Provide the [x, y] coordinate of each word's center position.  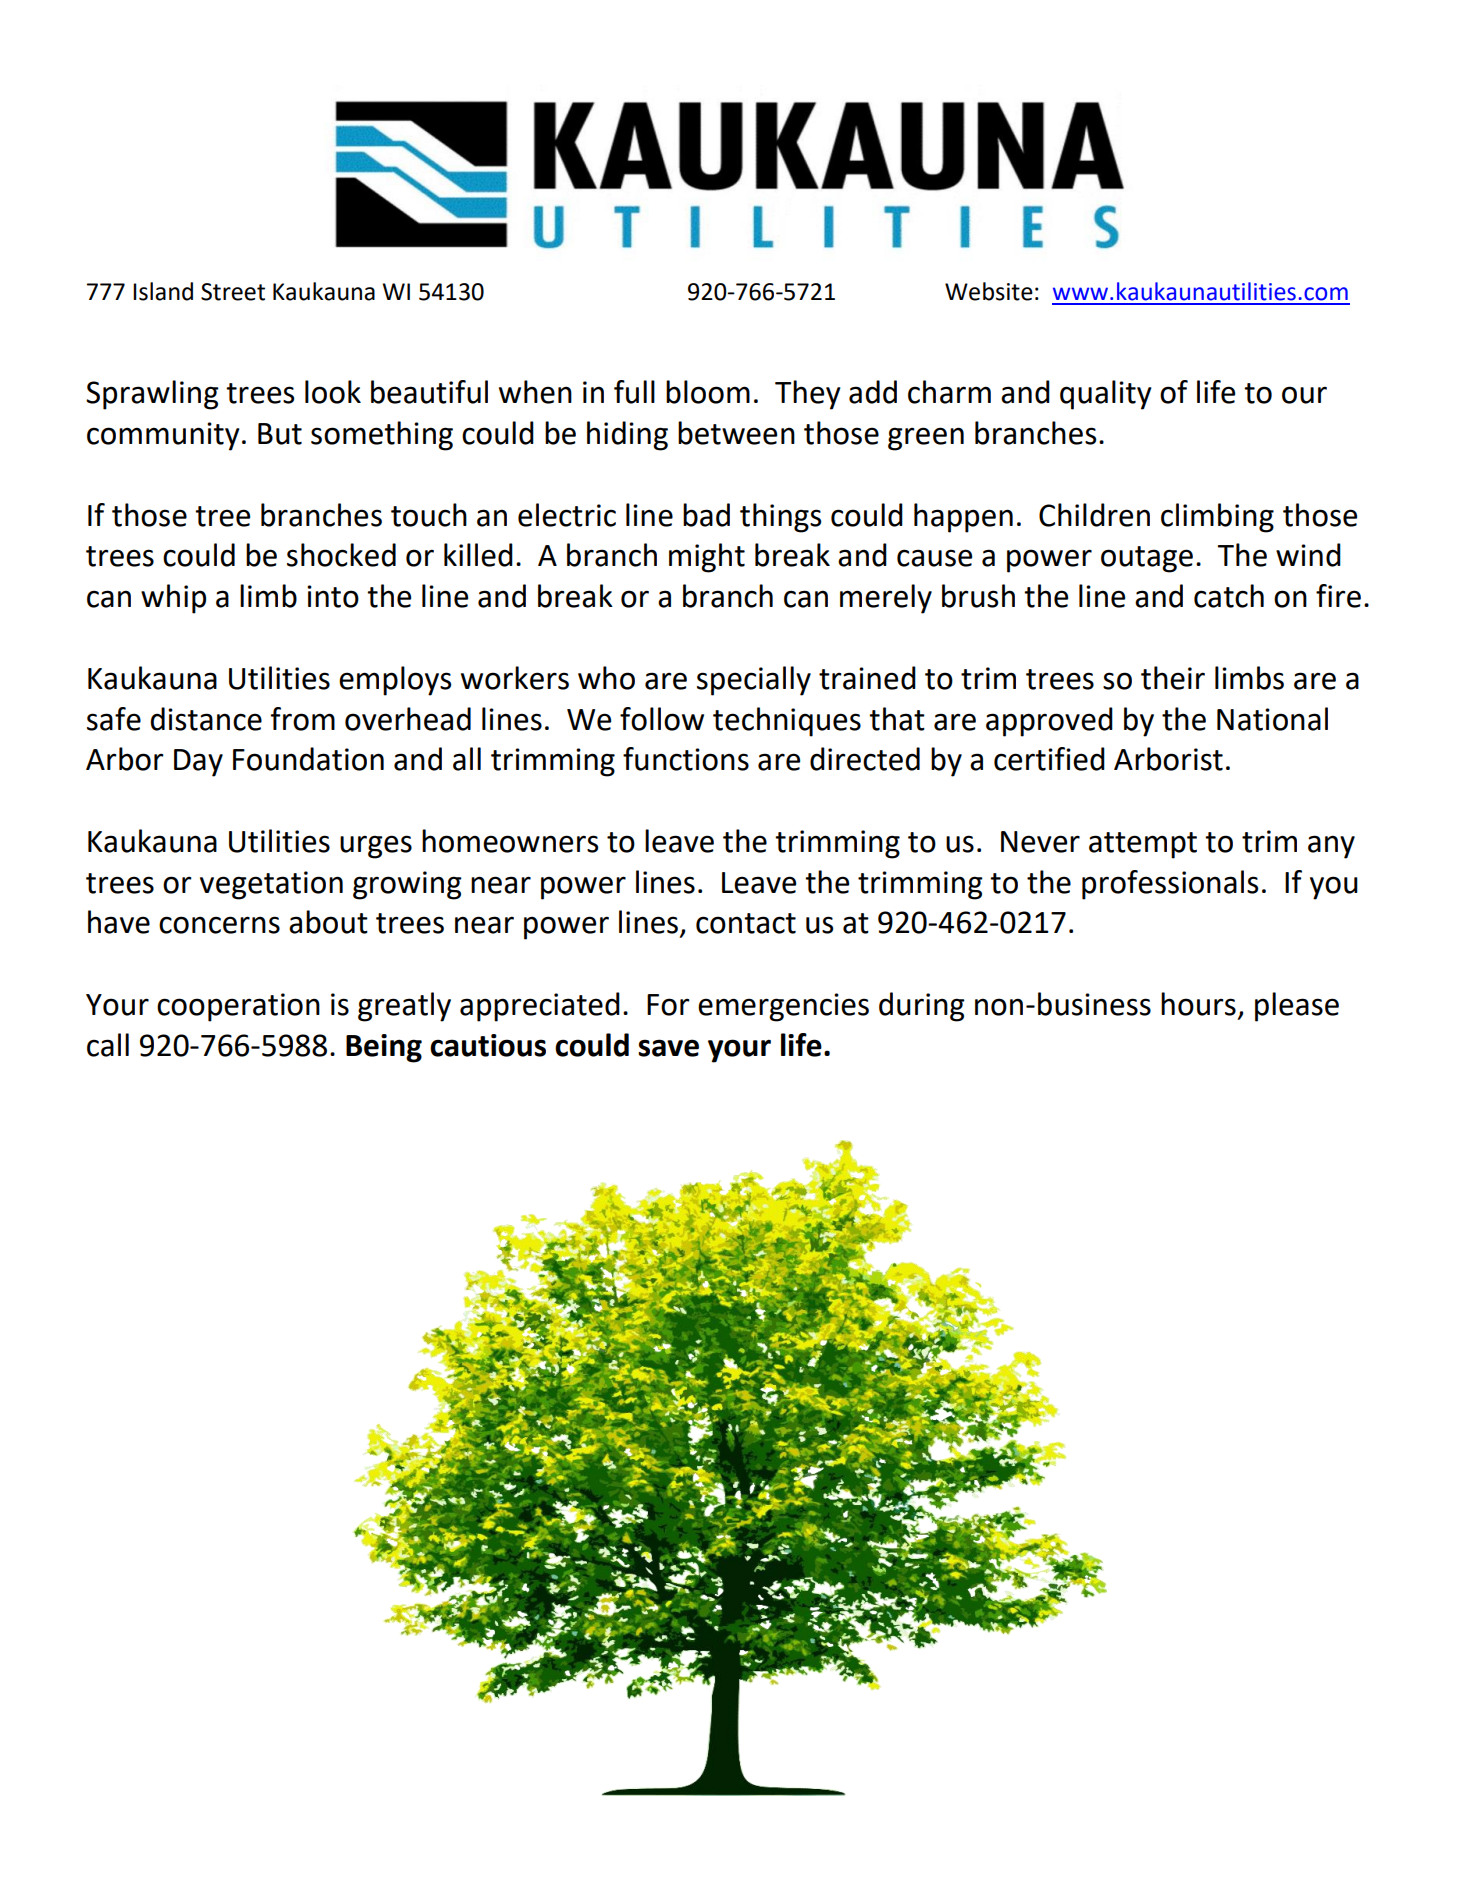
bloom [708, 392]
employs [395, 681]
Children [1094, 515]
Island [163, 291]
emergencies [783, 1007]
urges [376, 847]
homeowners [510, 841]
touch [429, 515]
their [1173, 678]
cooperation [238, 1007]
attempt [1143, 845]
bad [706, 515]
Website [989, 291]
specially [754, 681]
